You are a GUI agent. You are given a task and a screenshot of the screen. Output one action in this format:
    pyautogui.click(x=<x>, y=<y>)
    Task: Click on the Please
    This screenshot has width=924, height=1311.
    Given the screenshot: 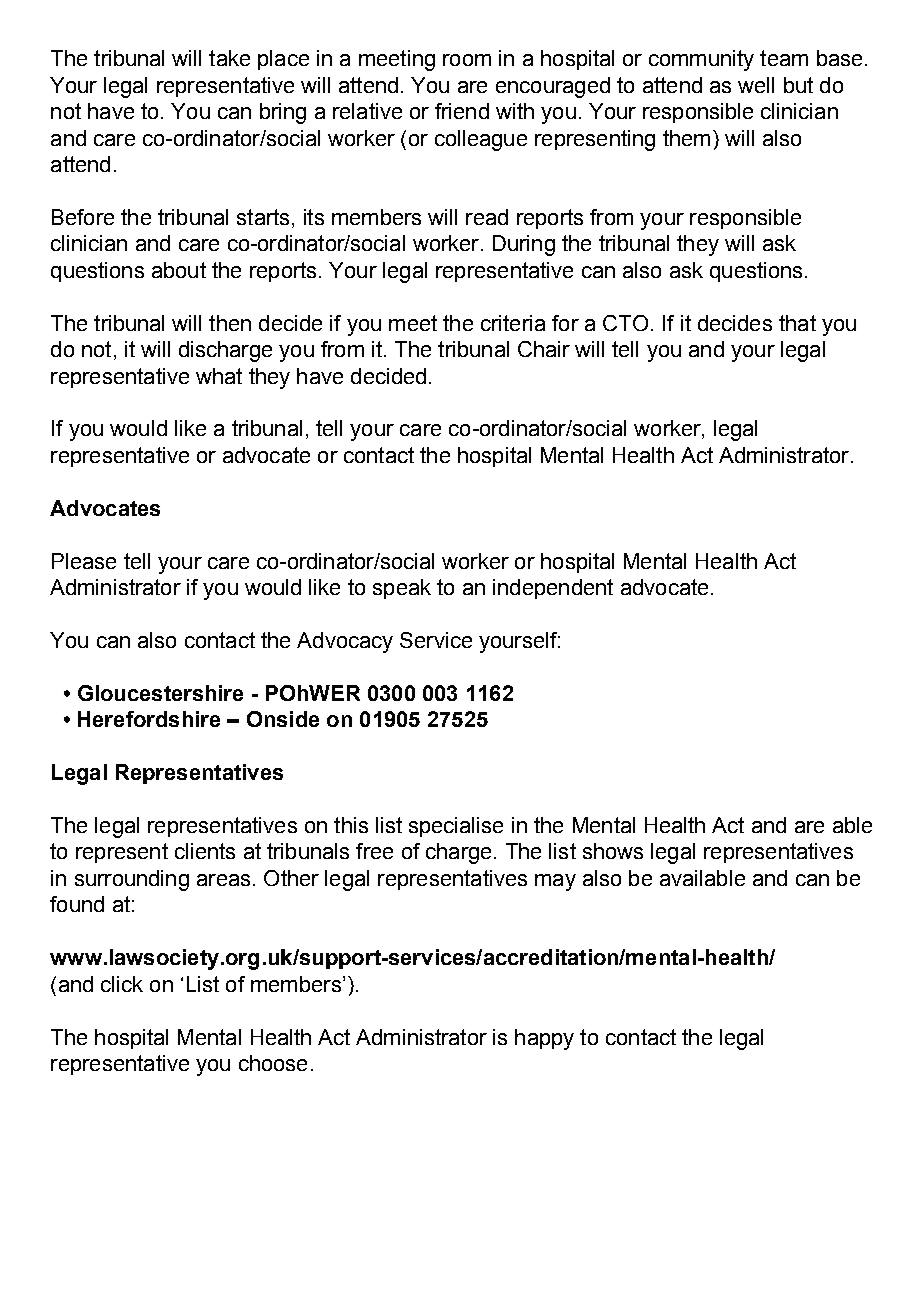 What is the action you would take?
    pyautogui.click(x=84, y=561)
